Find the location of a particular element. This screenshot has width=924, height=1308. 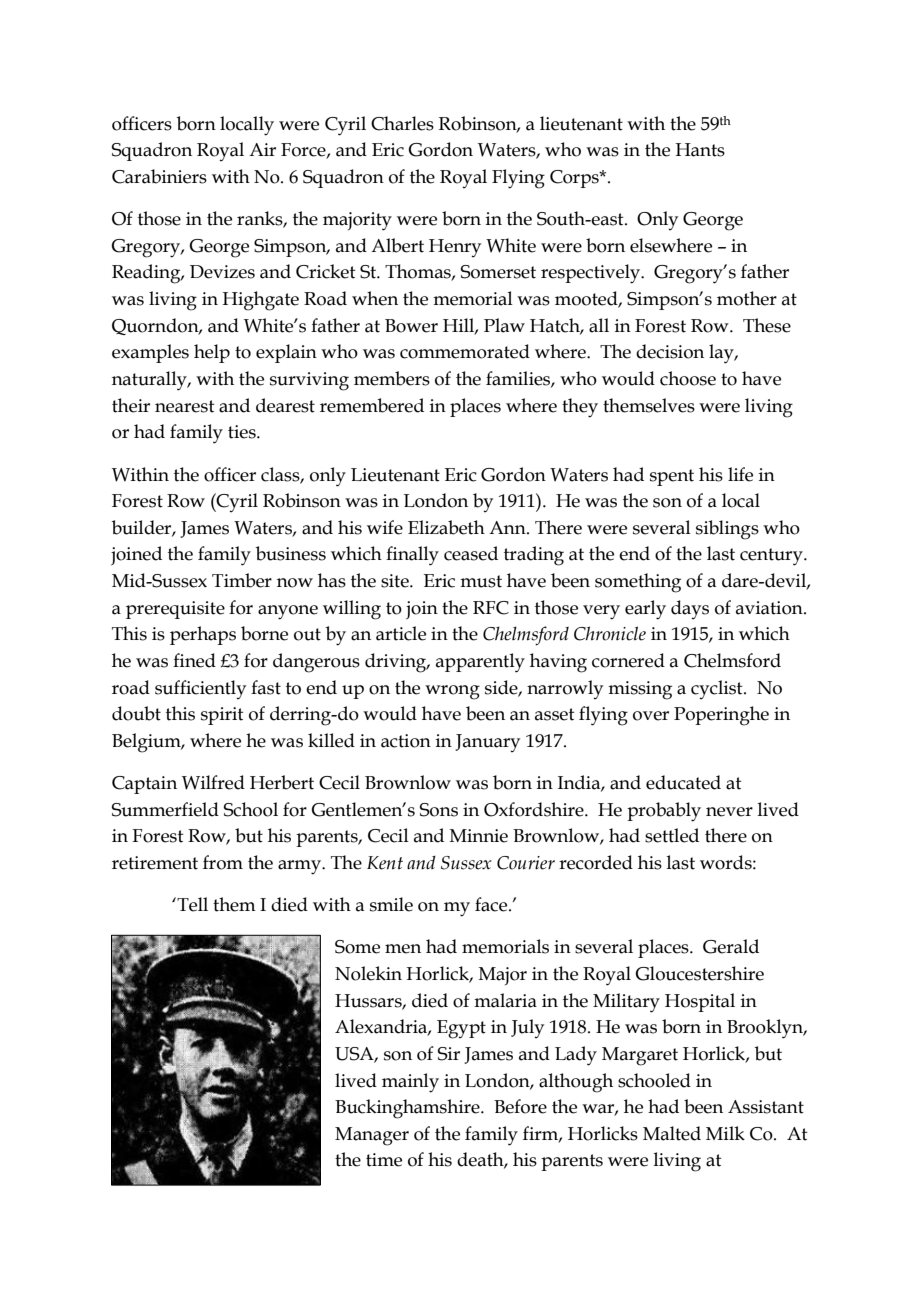

Hants is located at coordinates (700, 150).
